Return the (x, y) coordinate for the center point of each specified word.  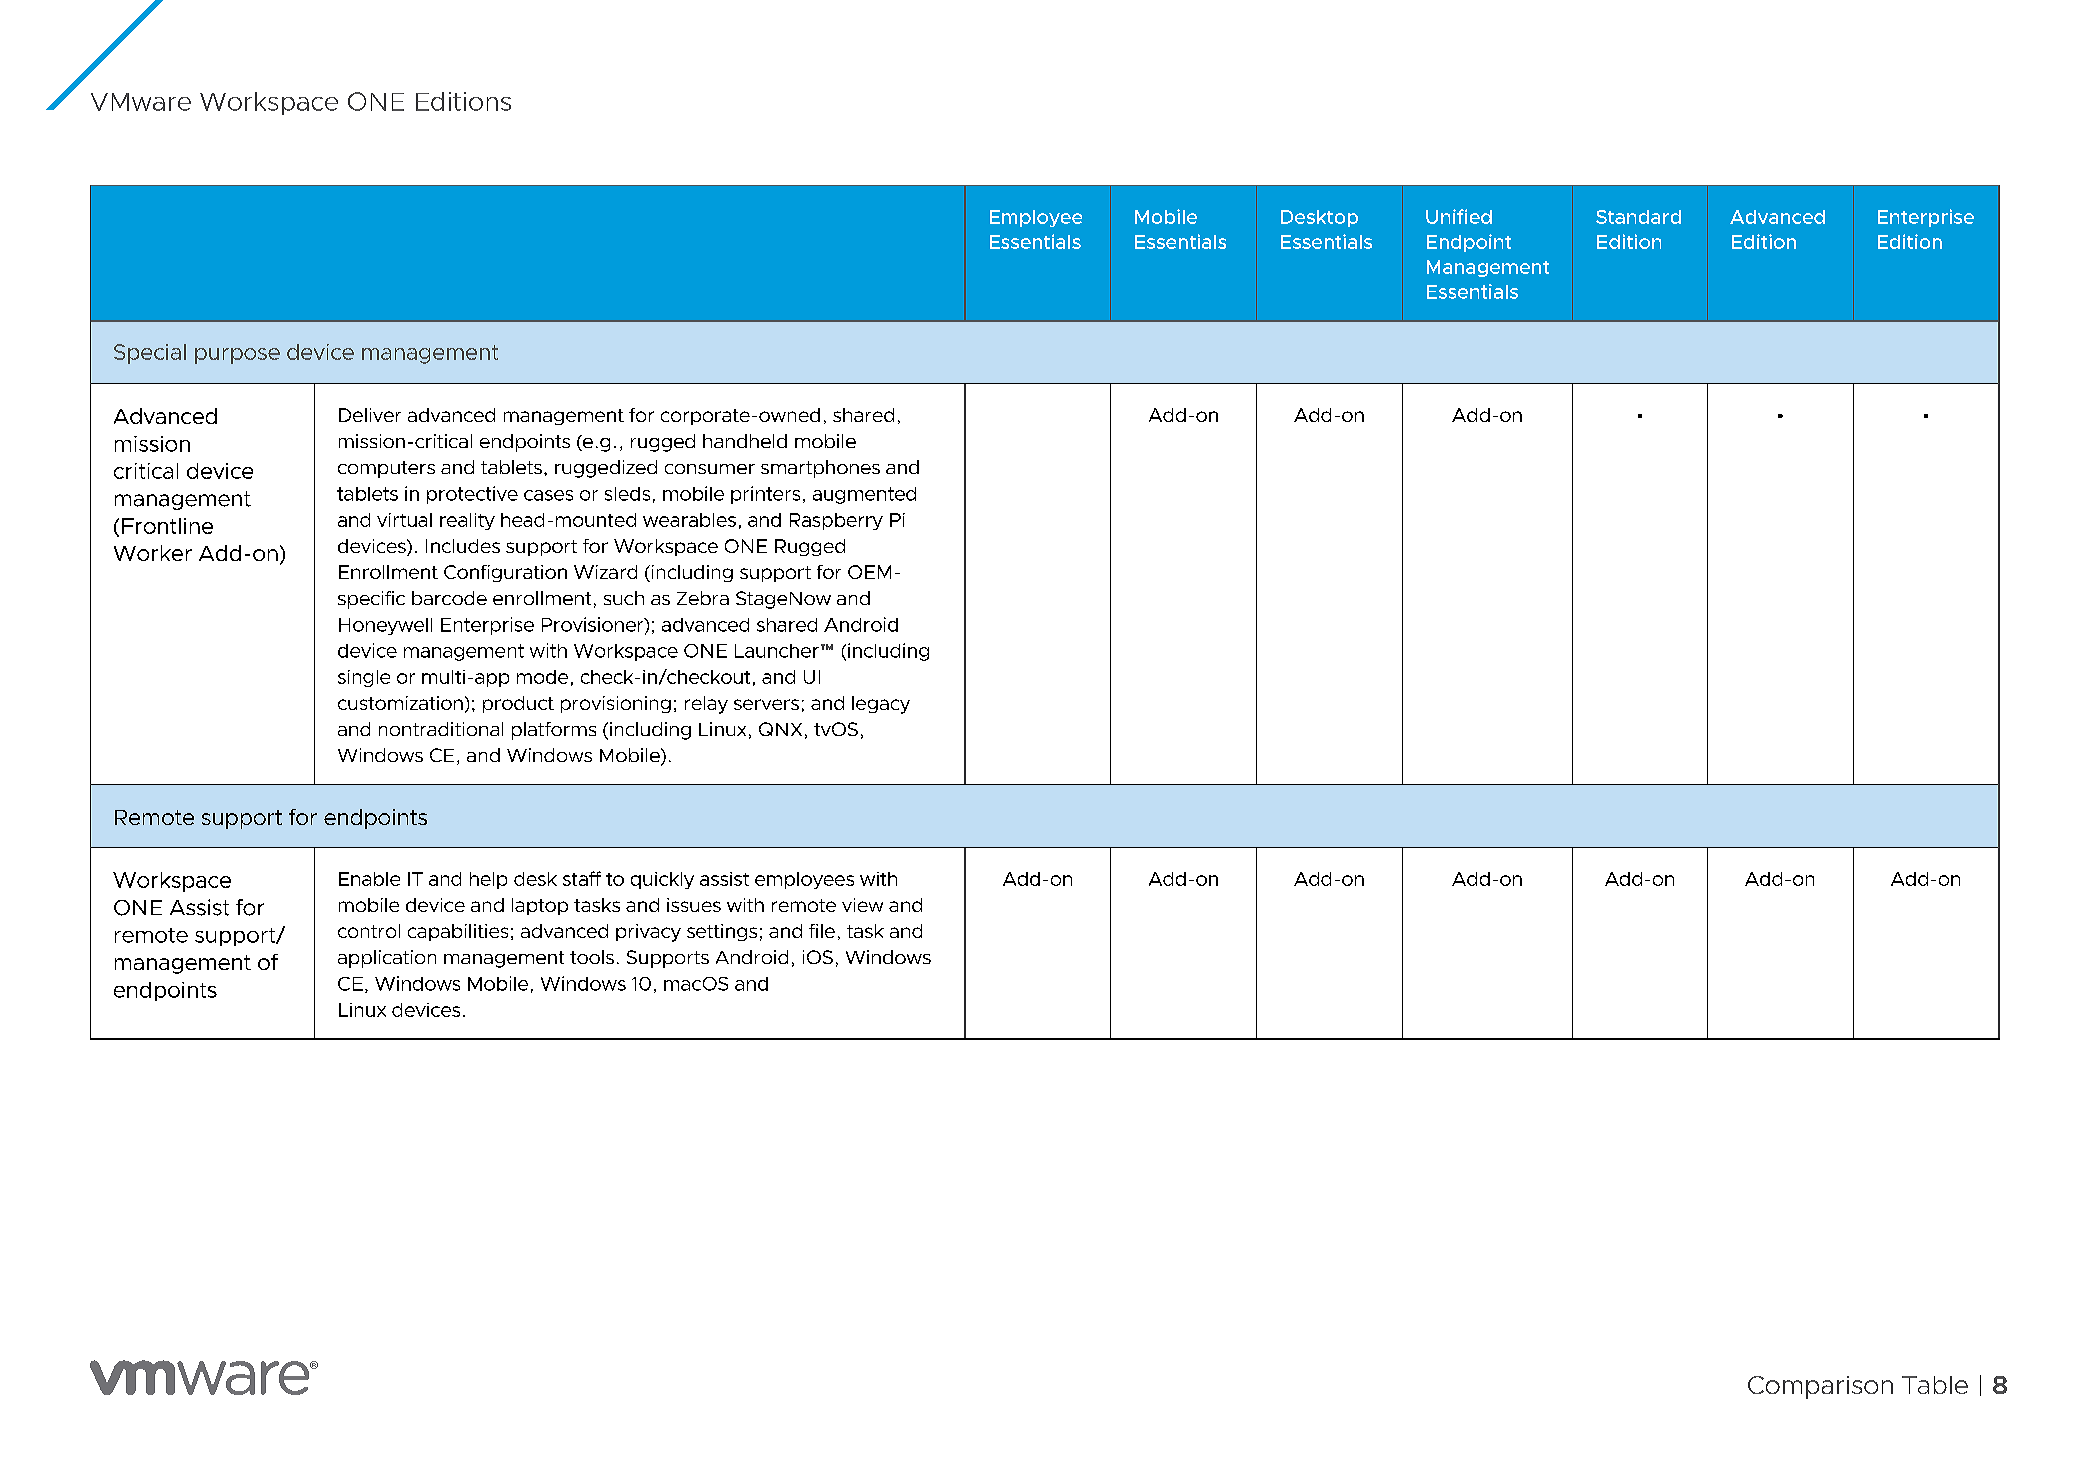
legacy (881, 705)
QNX (780, 729)
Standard (1638, 217)
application (387, 959)
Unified (1459, 216)
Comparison (1820, 1387)
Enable (369, 879)
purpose (237, 356)
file (822, 931)
